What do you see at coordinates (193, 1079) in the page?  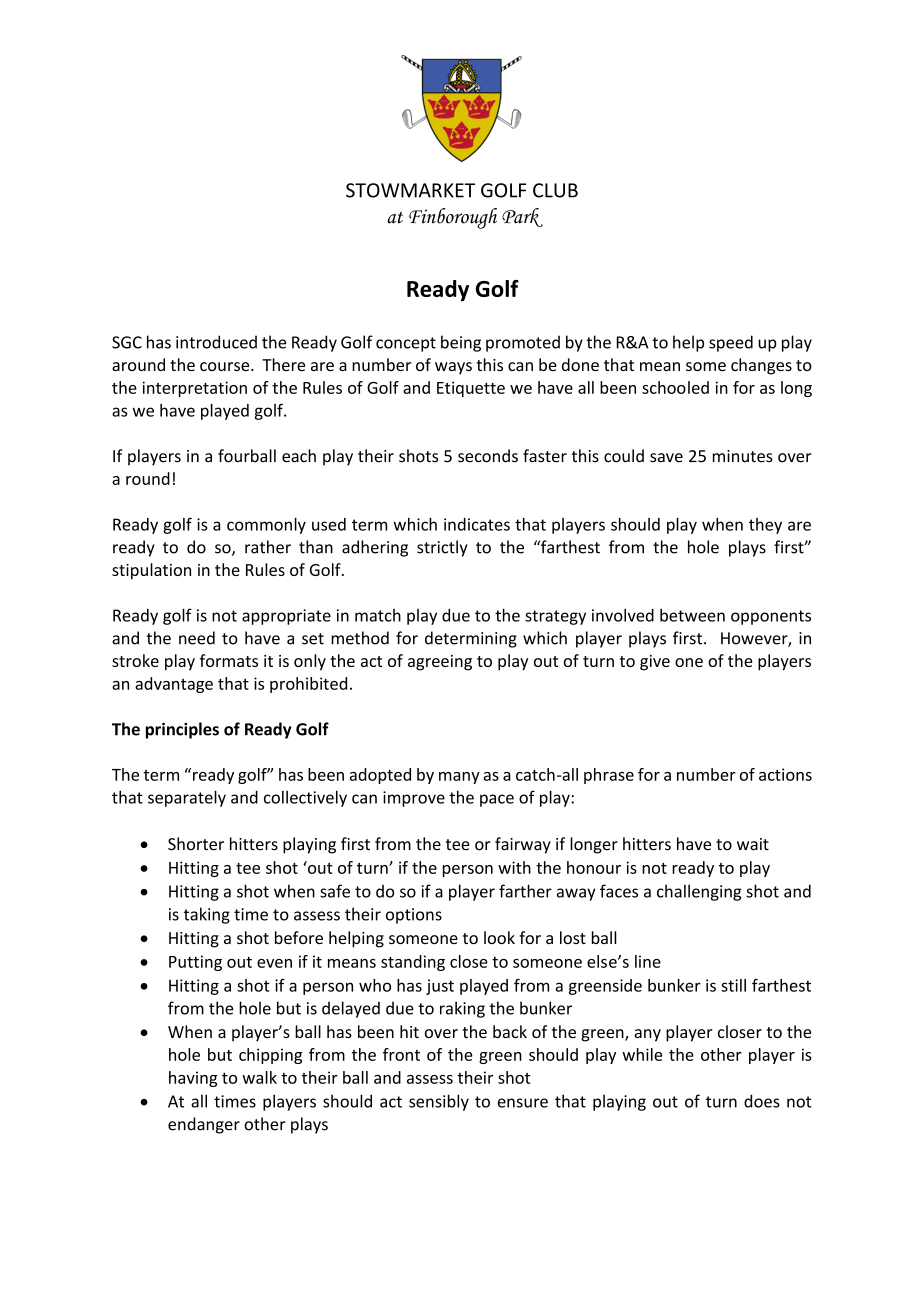 I see `having` at bounding box center [193, 1079].
